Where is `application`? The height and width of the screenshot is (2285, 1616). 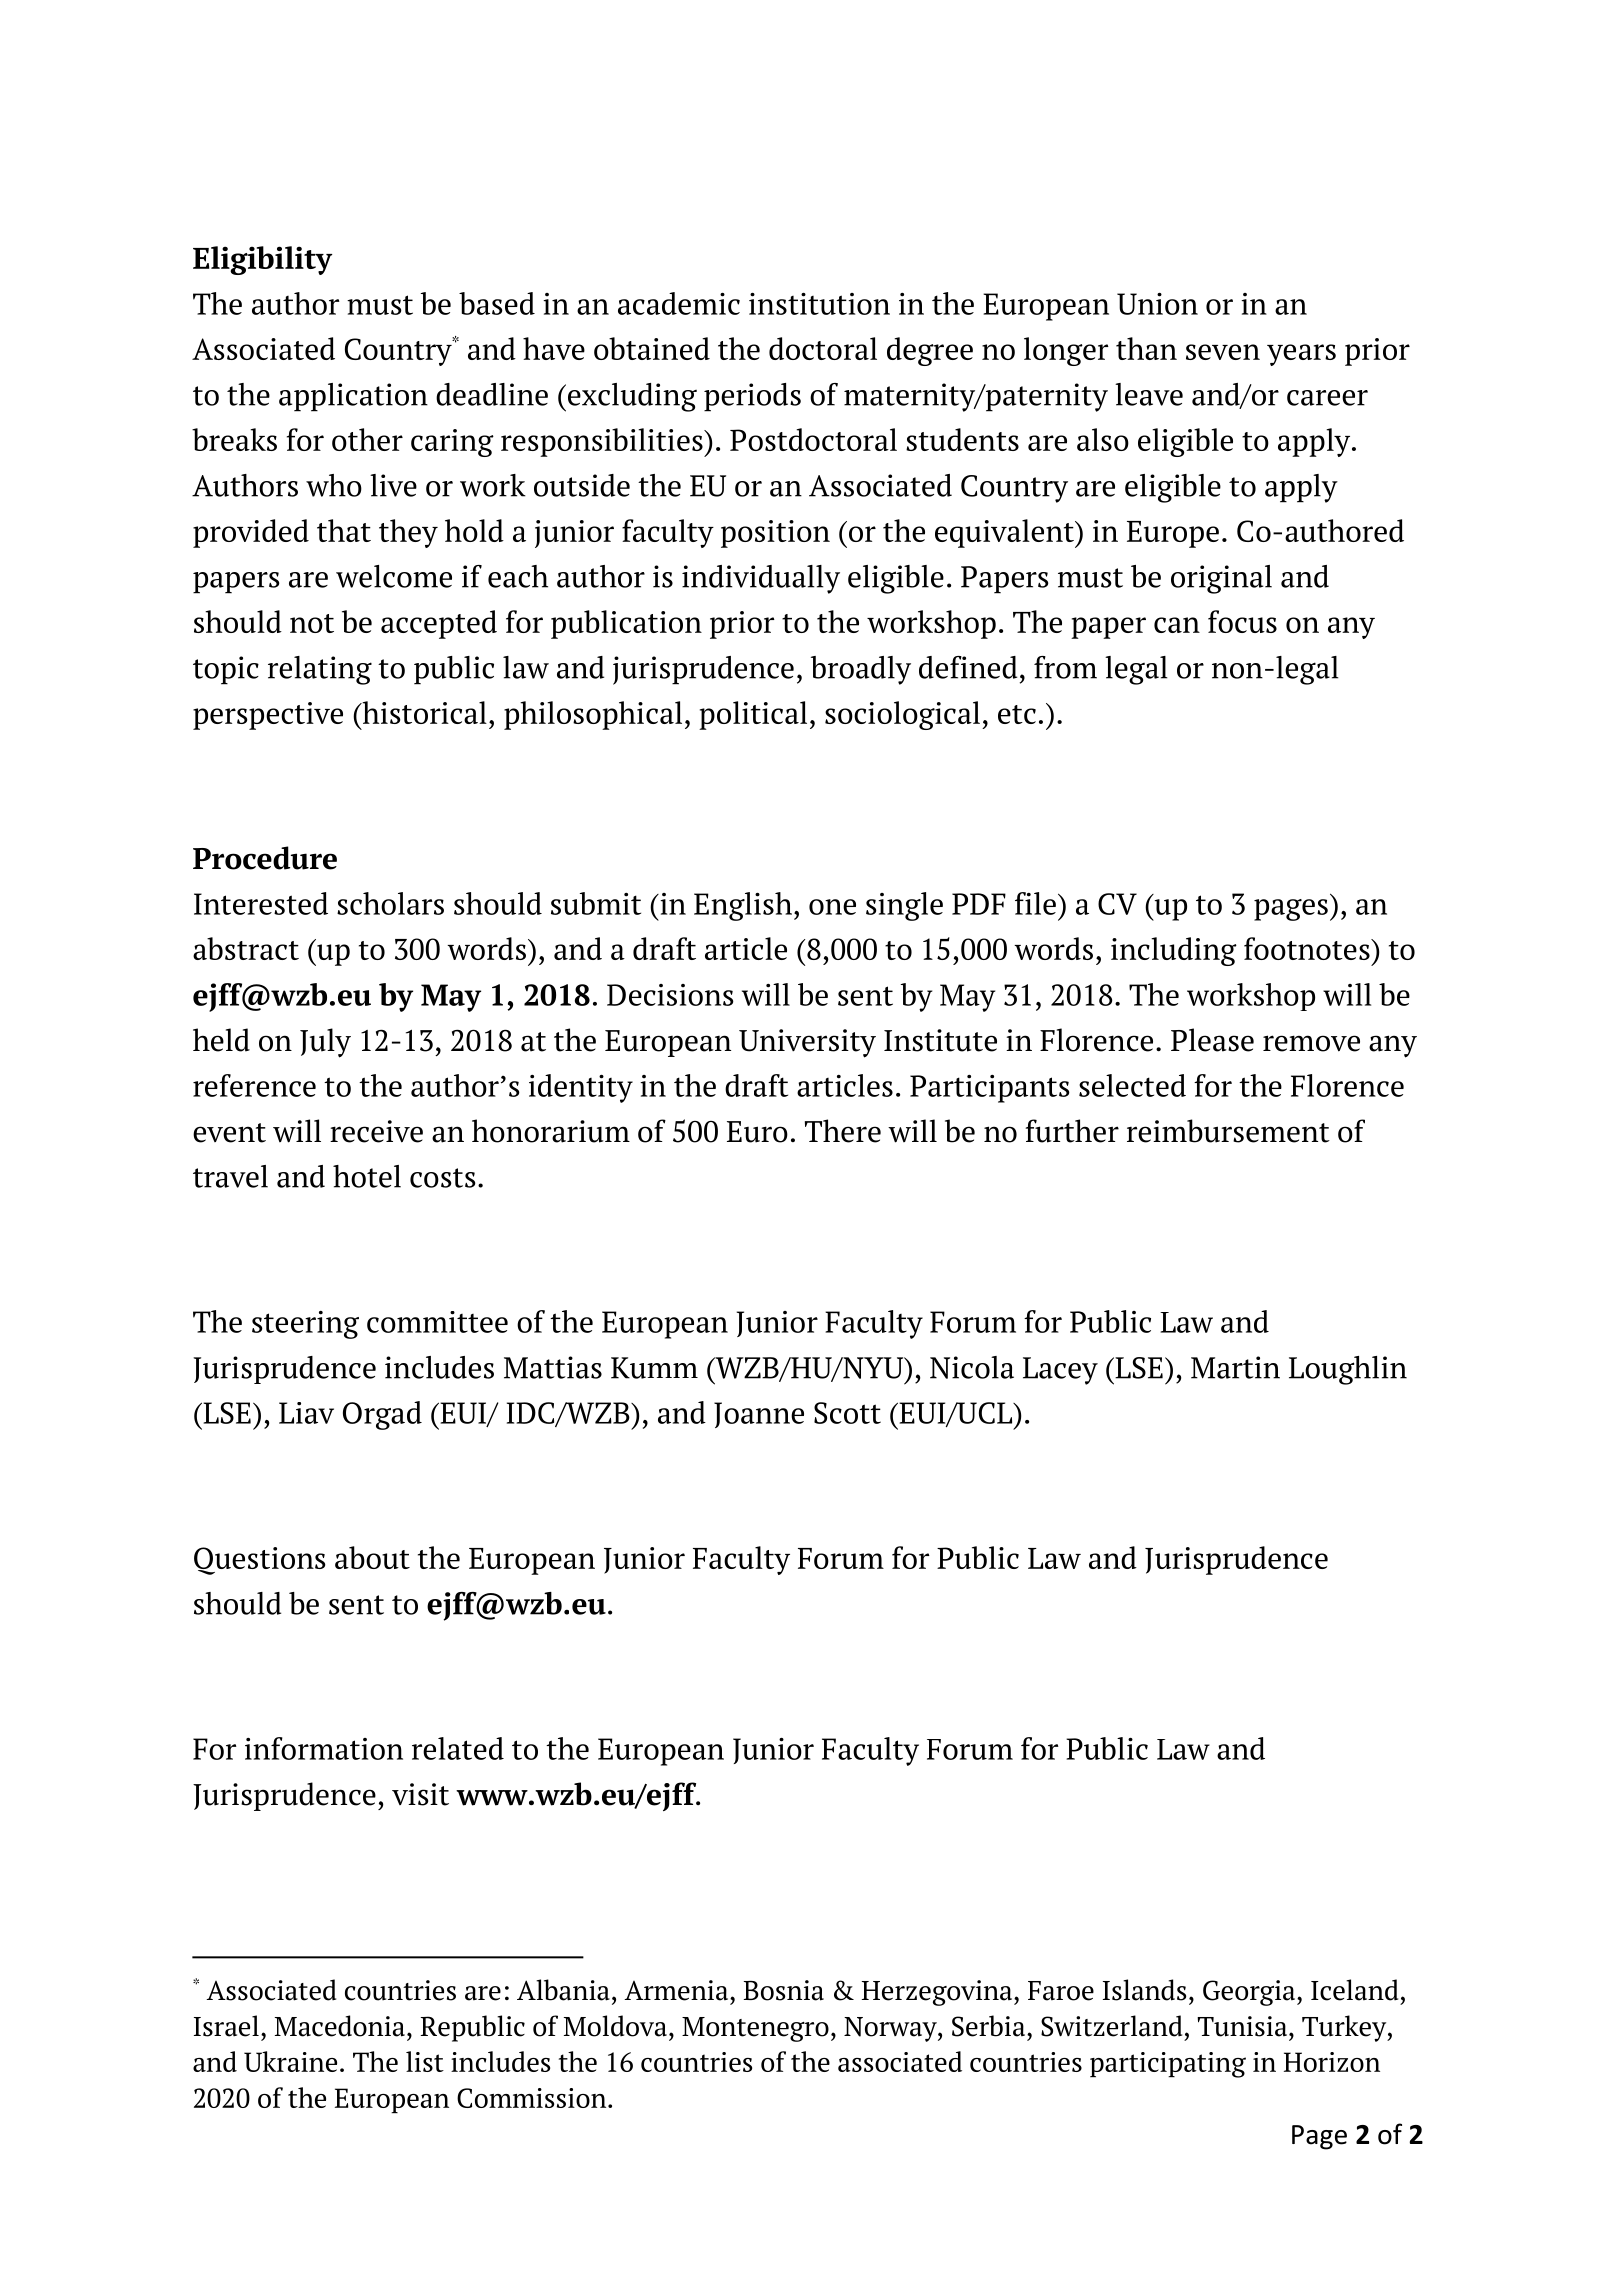
application is located at coordinates (353, 397).
